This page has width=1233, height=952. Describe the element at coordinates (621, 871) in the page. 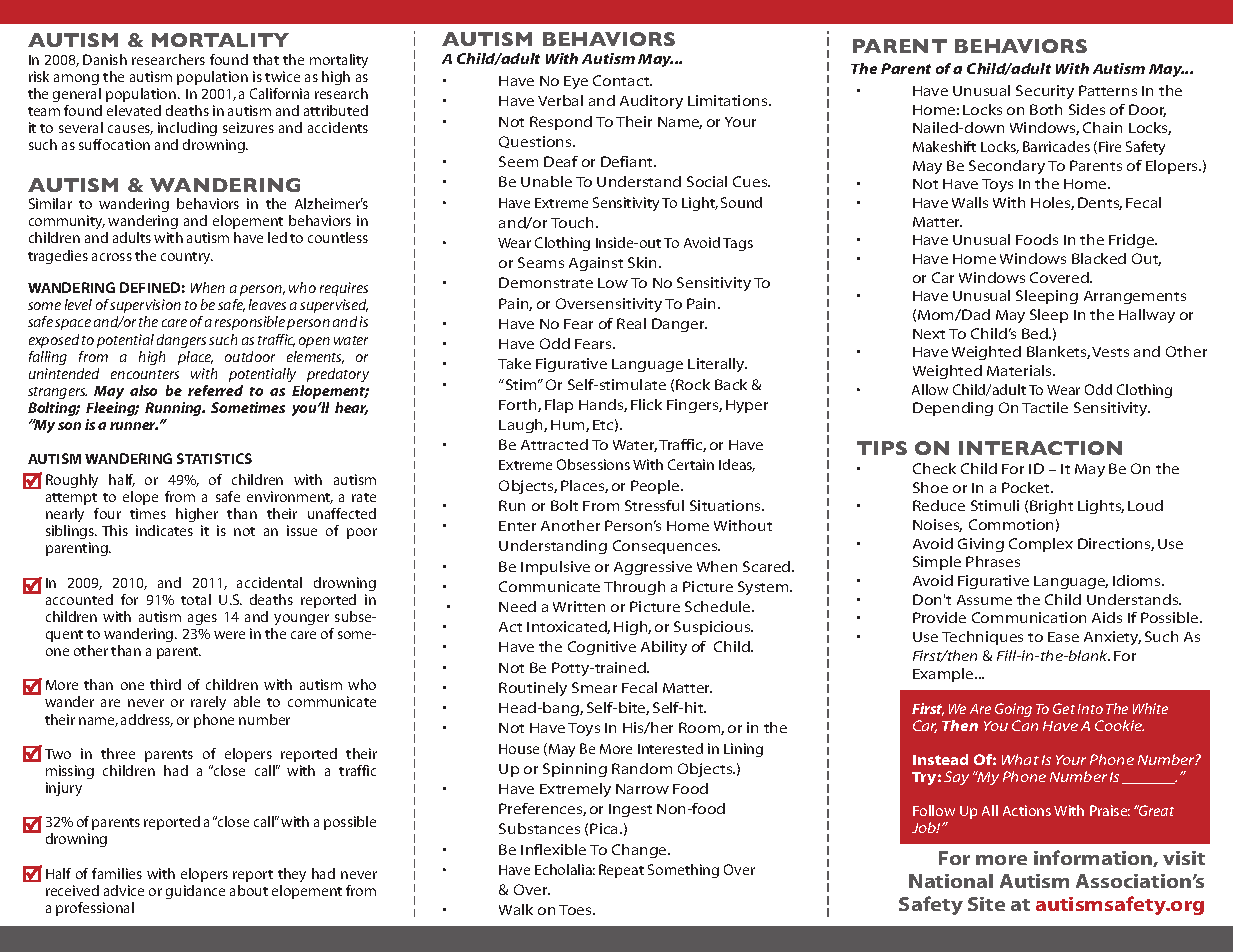

I see `Repeat` at that location.
